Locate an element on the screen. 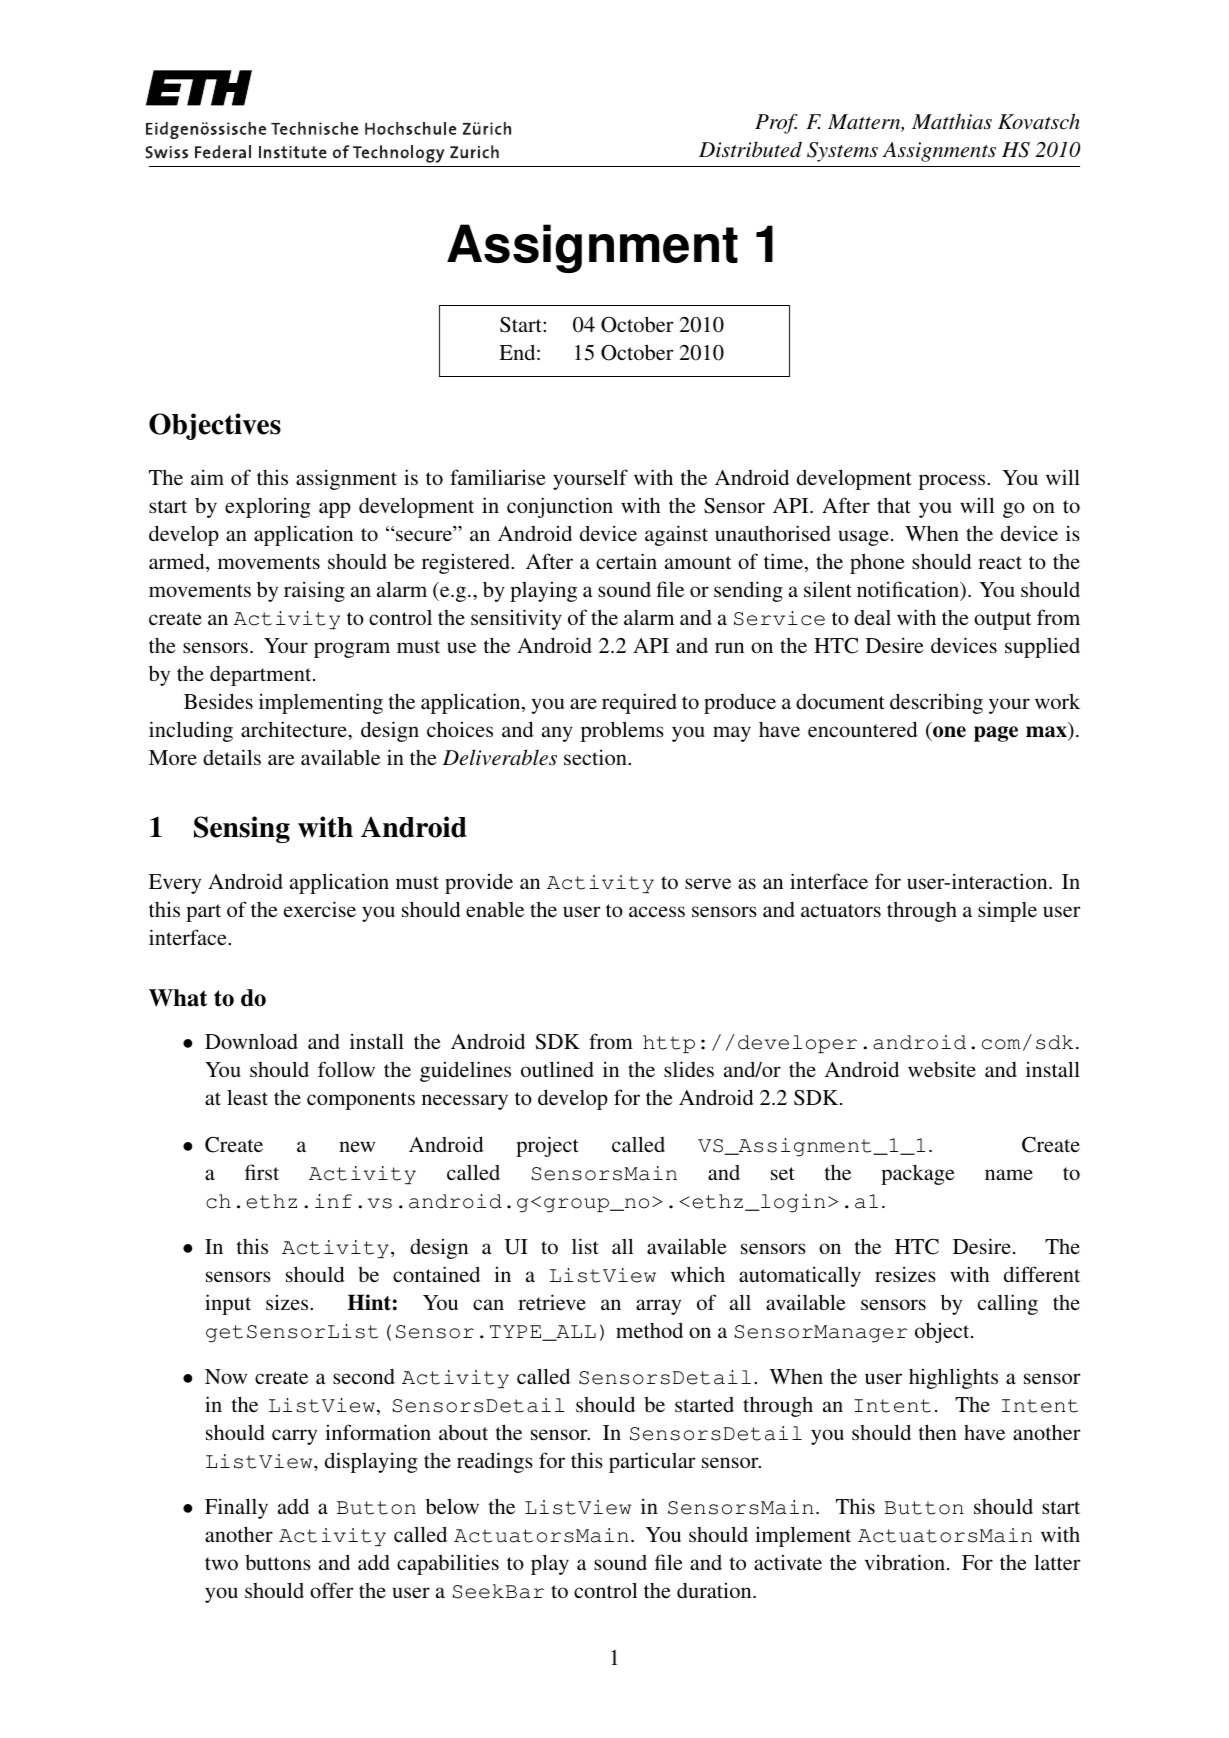  outlined is located at coordinates (557, 1069).
